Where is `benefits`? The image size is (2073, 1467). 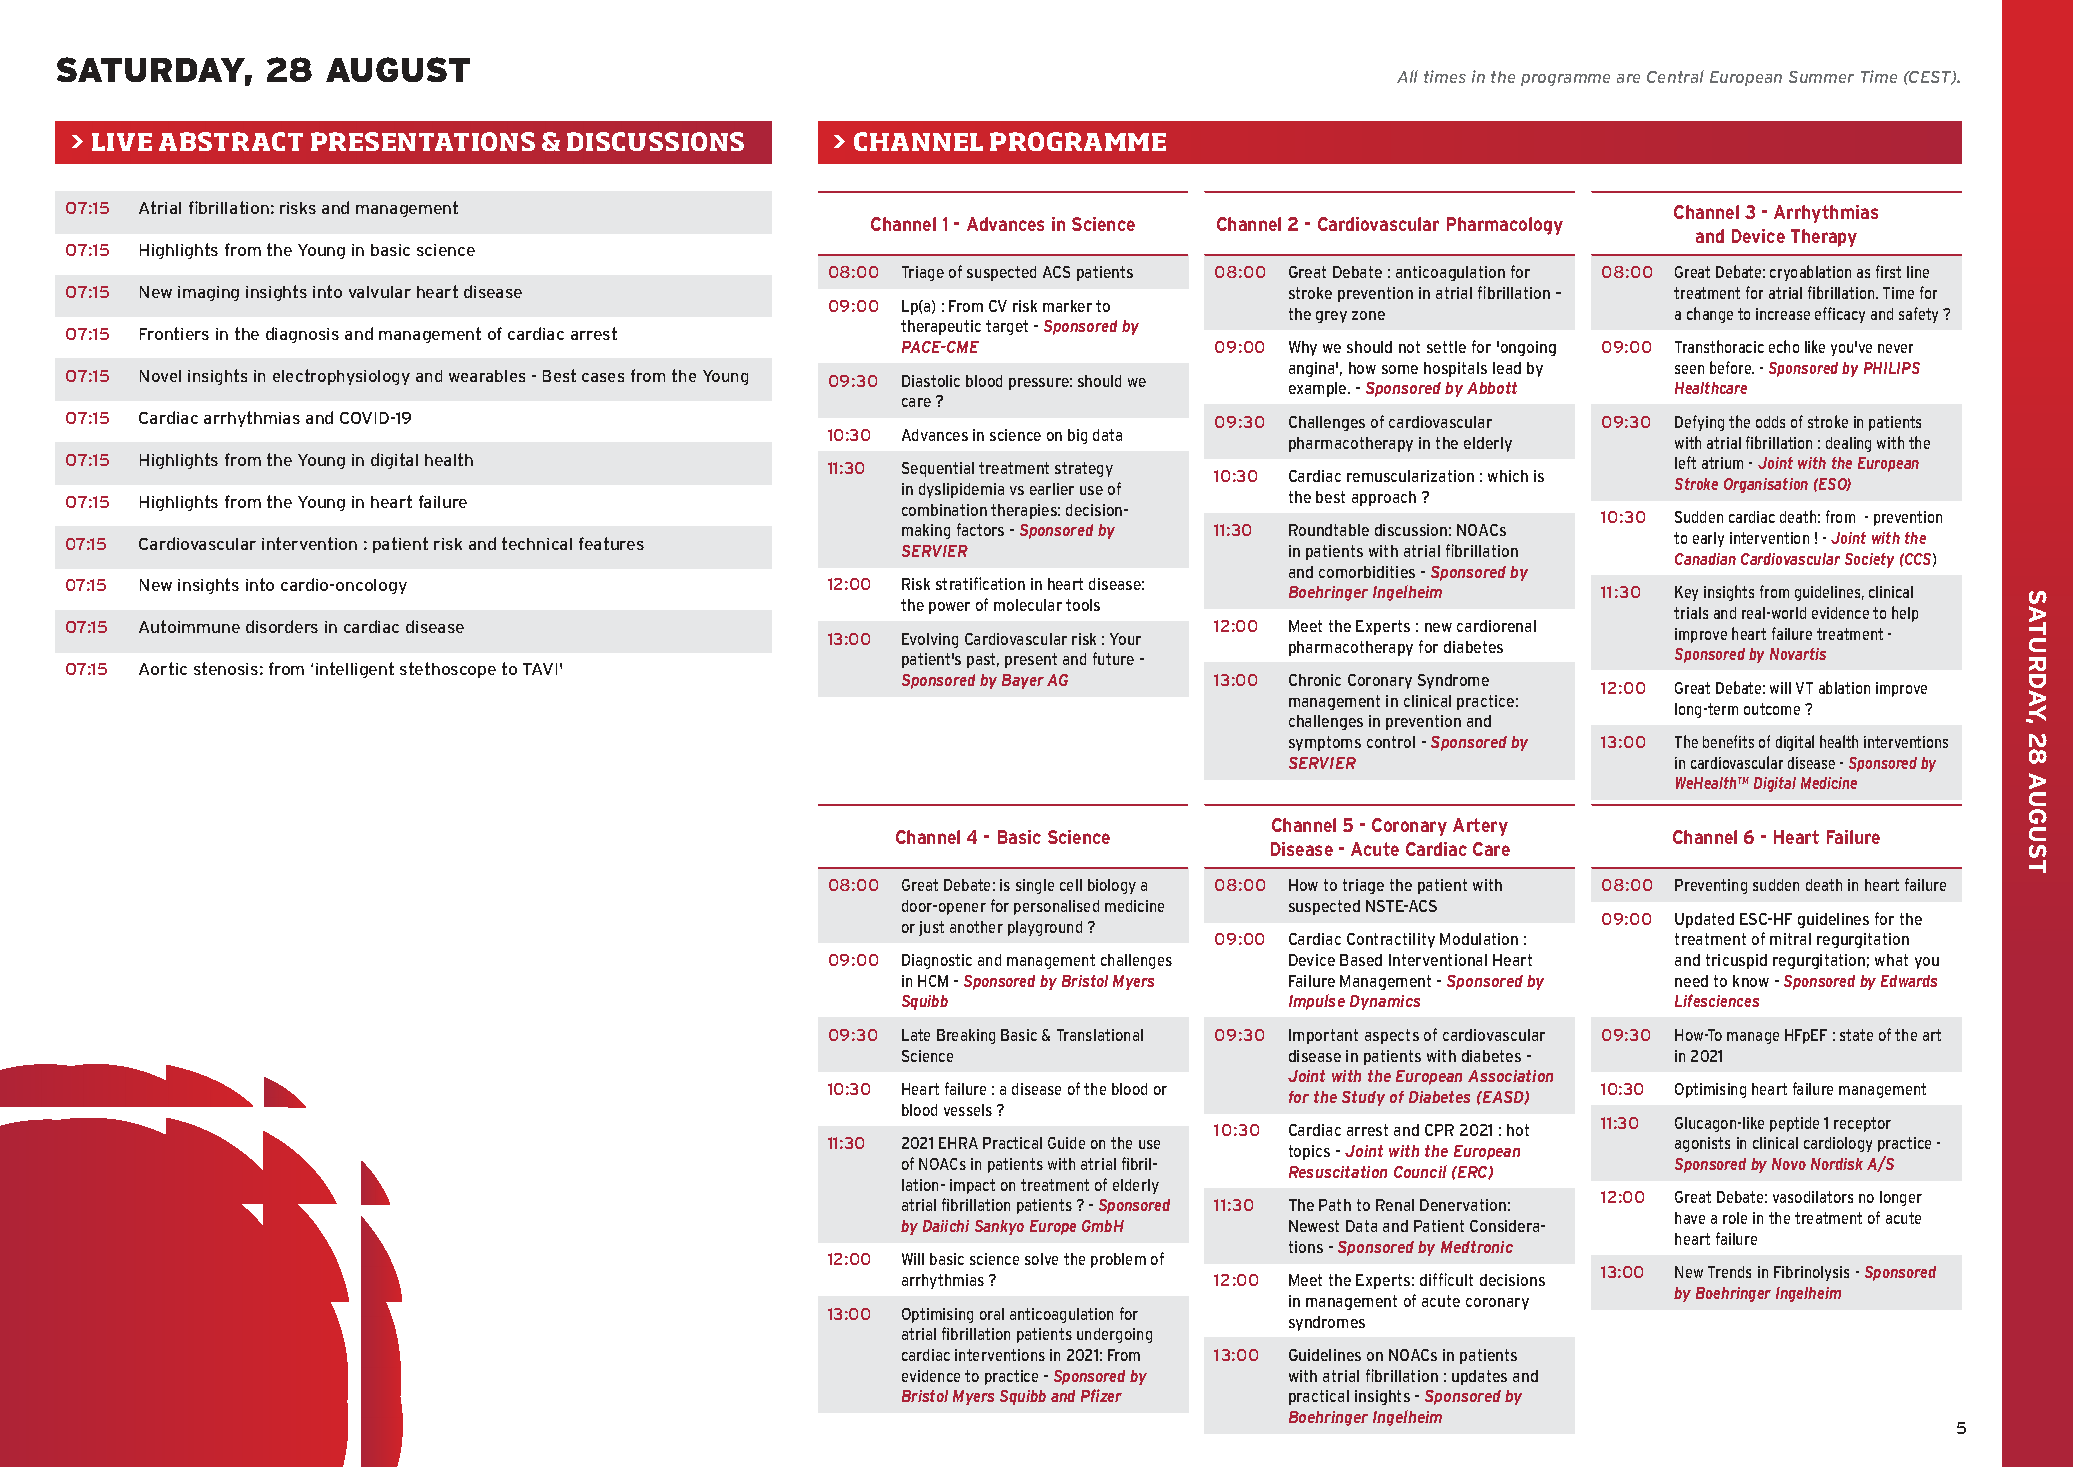
benefits is located at coordinates (1728, 741).
